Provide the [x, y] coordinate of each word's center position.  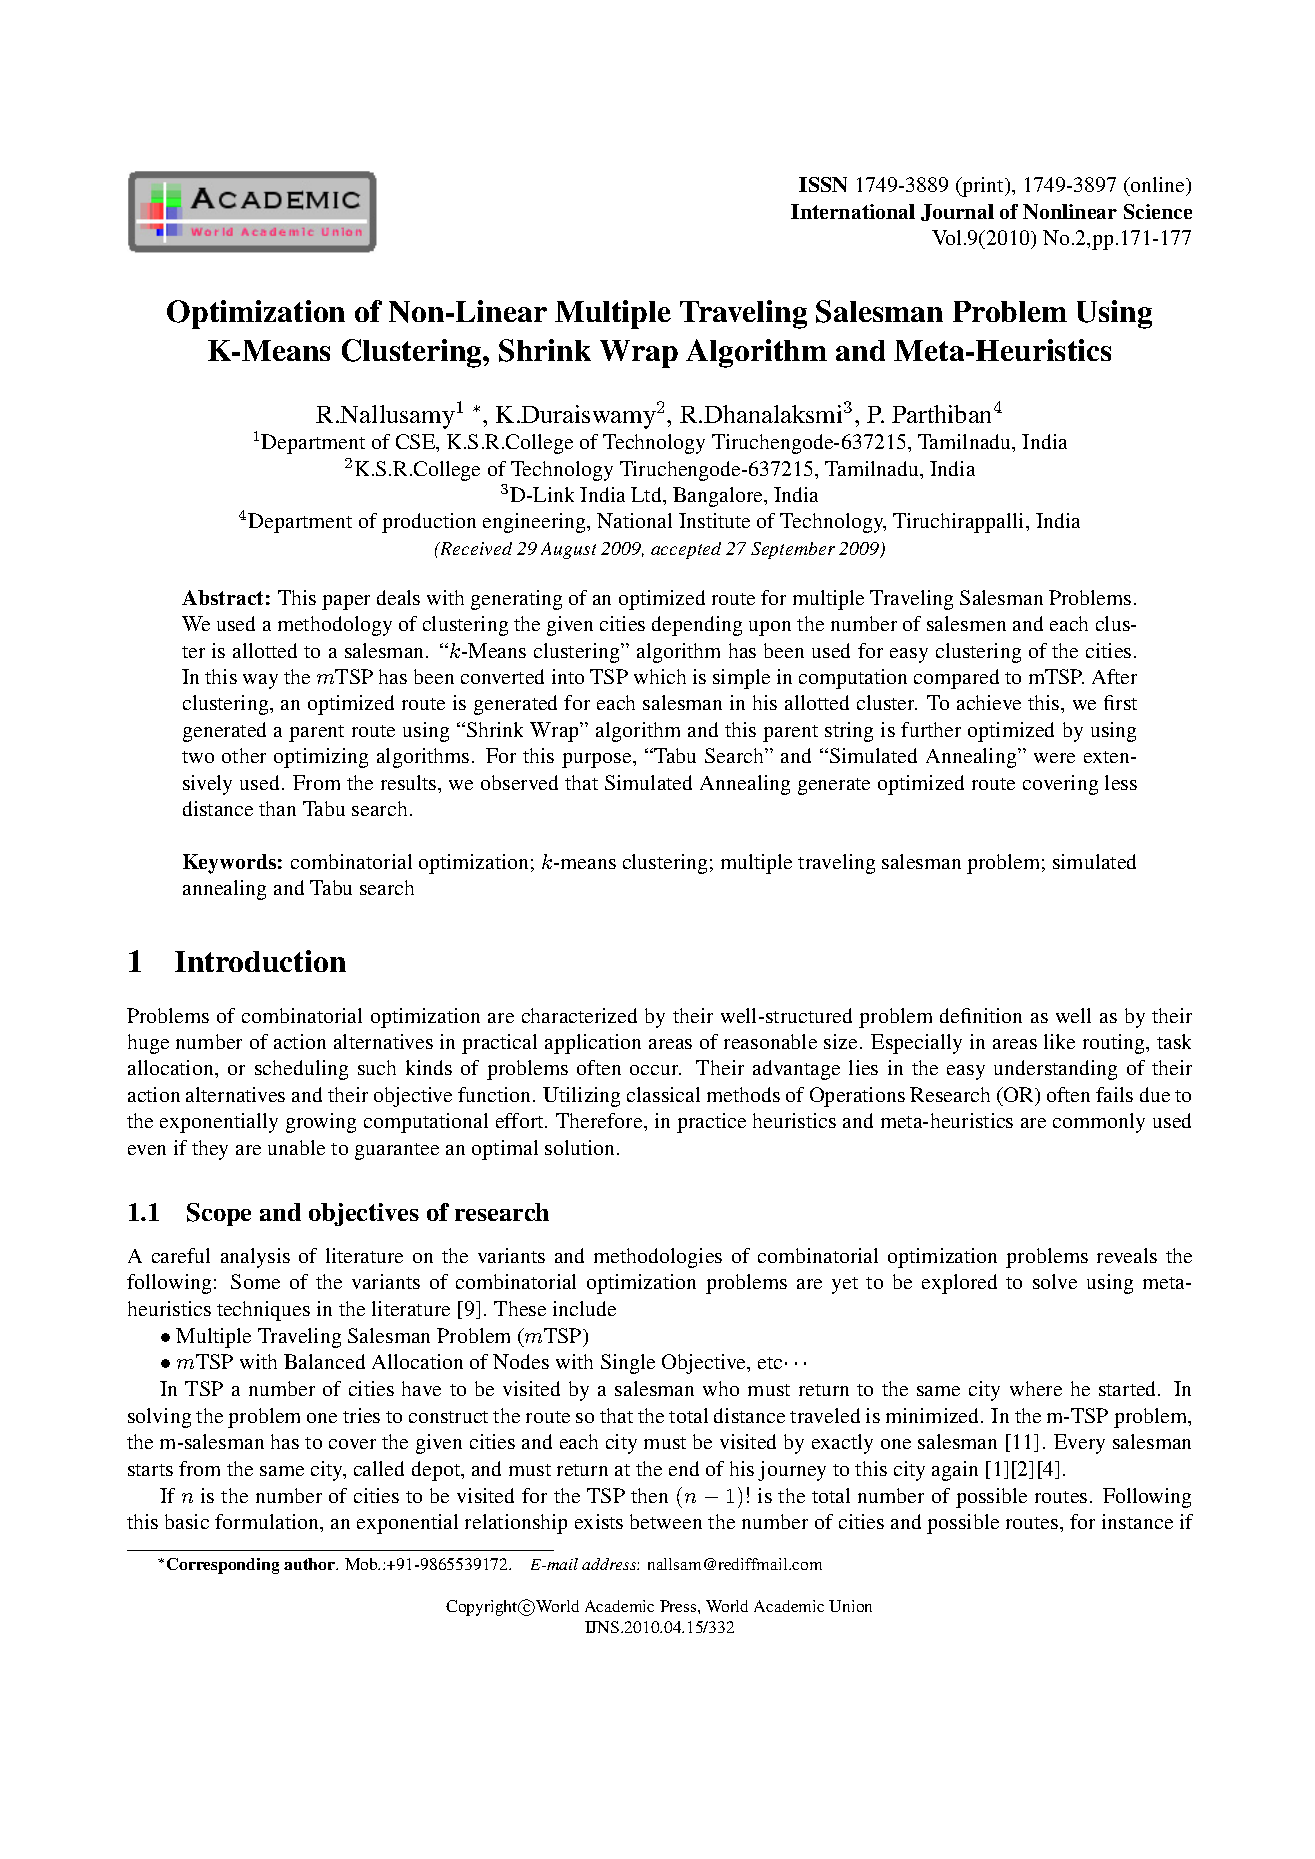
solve [1055, 1281]
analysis [255, 1258]
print [983, 187]
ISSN [823, 184]
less [1121, 782]
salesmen [966, 623]
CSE [417, 443]
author [311, 1564]
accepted [686, 550]
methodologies [658, 1258]
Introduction [260, 961]
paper [346, 602]
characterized [579, 1015]
